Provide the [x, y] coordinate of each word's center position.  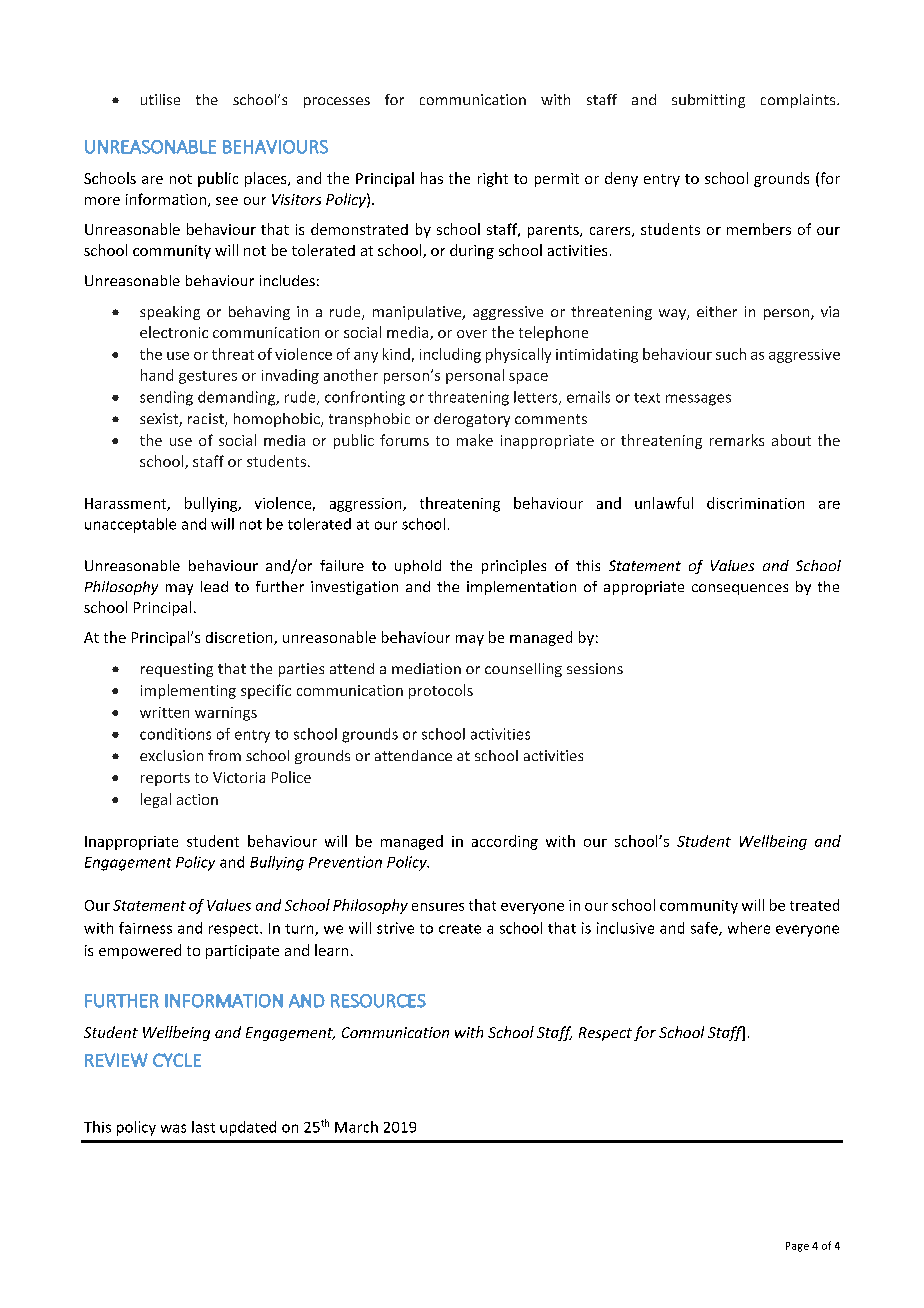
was [173, 1128]
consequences [740, 589]
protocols [441, 691]
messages [698, 400]
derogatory [472, 420]
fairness [145, 928]
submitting [708, 101]
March [356, 1127]
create [460, 929]
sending [166, 398]
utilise [160, 99]
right [493, 179]
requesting [177, 670]
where [749, 928]
